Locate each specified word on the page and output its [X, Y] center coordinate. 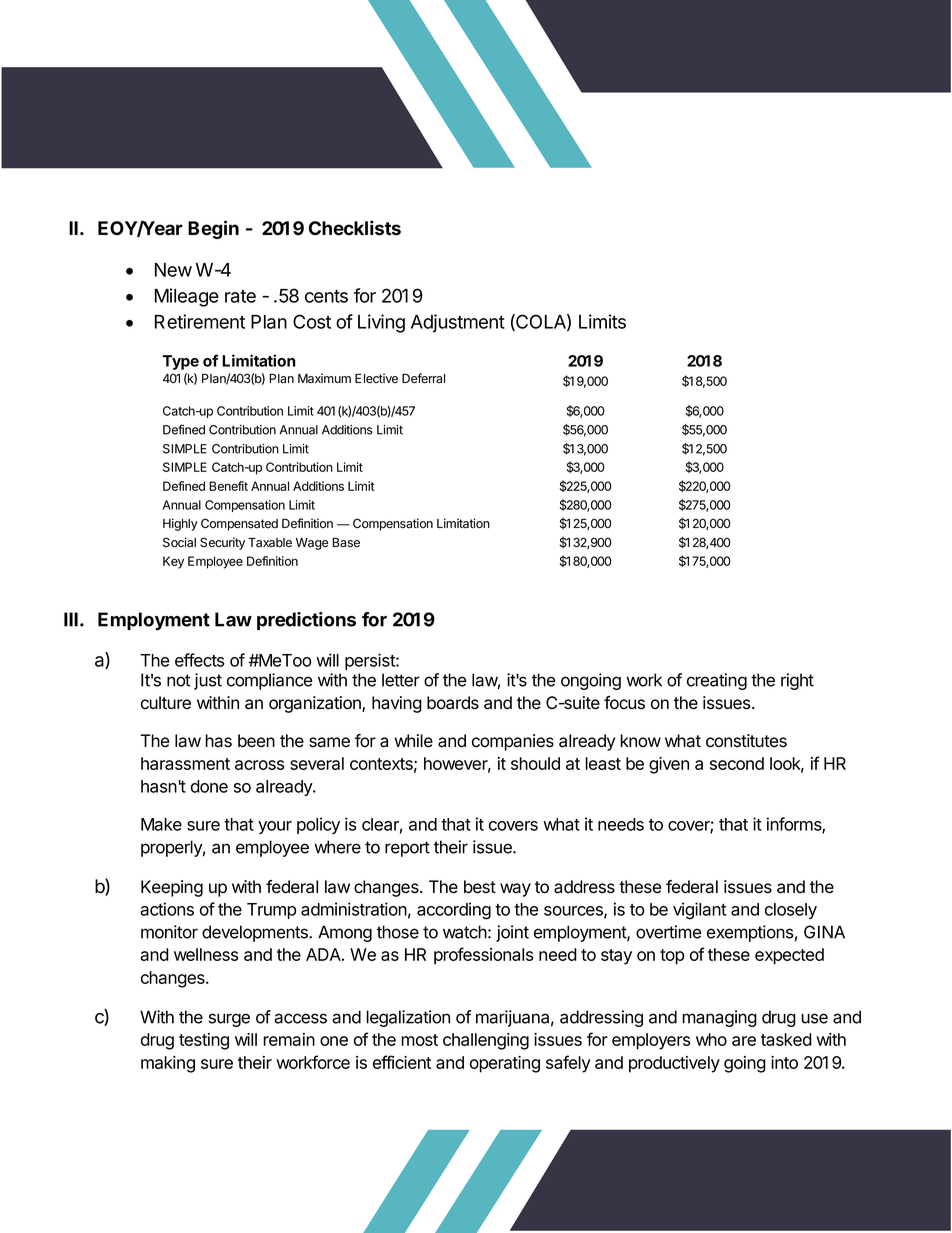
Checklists [355, 228]
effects [199, 660]
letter [401, 680]
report [407, 849]
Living [381, 323]
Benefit [228, 486]
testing [204, 1041]
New [173, 270]
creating [717, 681]
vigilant [699, 911]
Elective [376, 378]
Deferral [423, 378]
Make [161, 824]
